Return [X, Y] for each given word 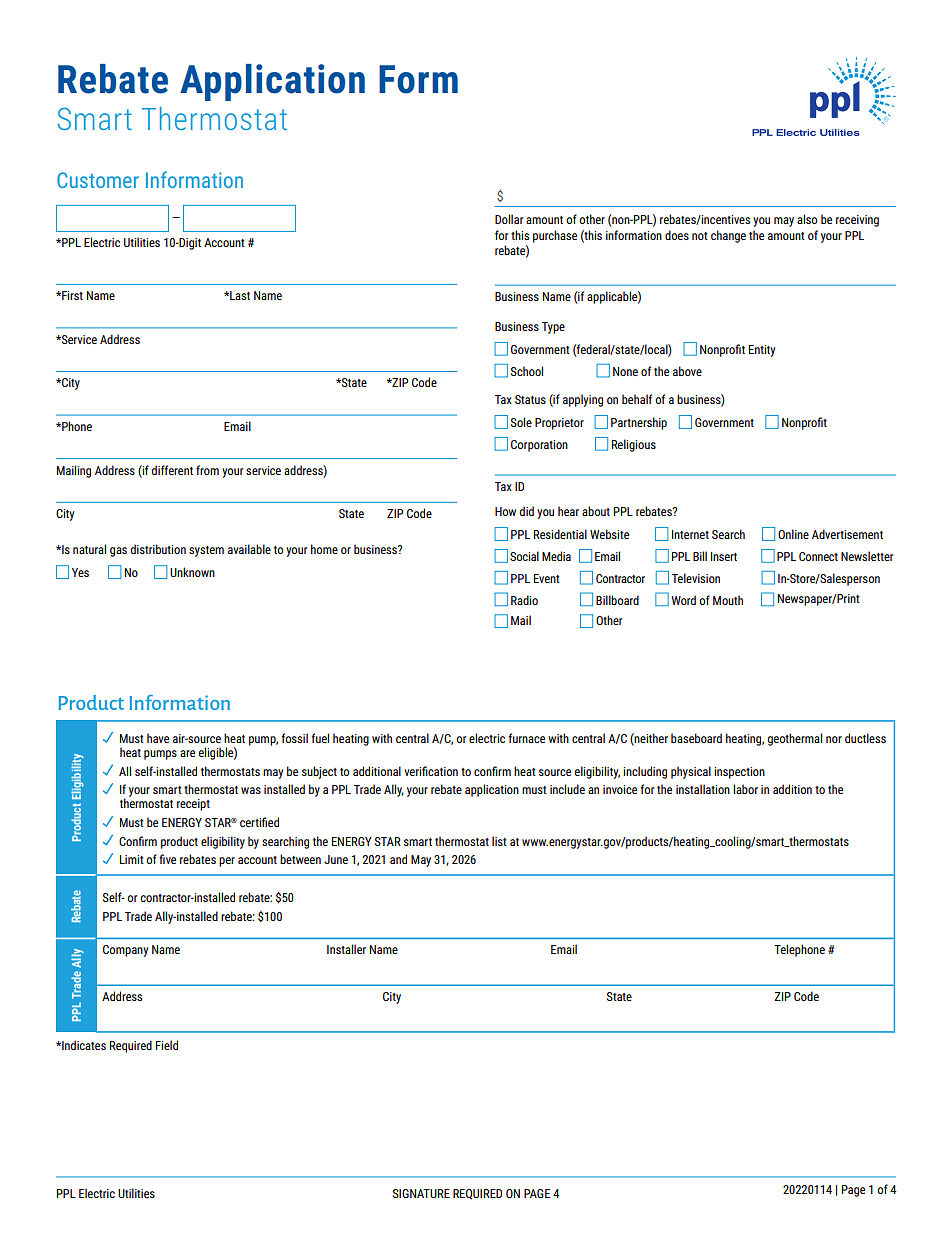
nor [834, 739]
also [807, 219]
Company [125, 951]
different [172, 470]
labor [745, 789]
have [158, 738]
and [398, 859]
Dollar [509, 219]
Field [167, 1045]
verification [431, 771]
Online [793, 534]
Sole [521, 422]
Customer [98, 180]
